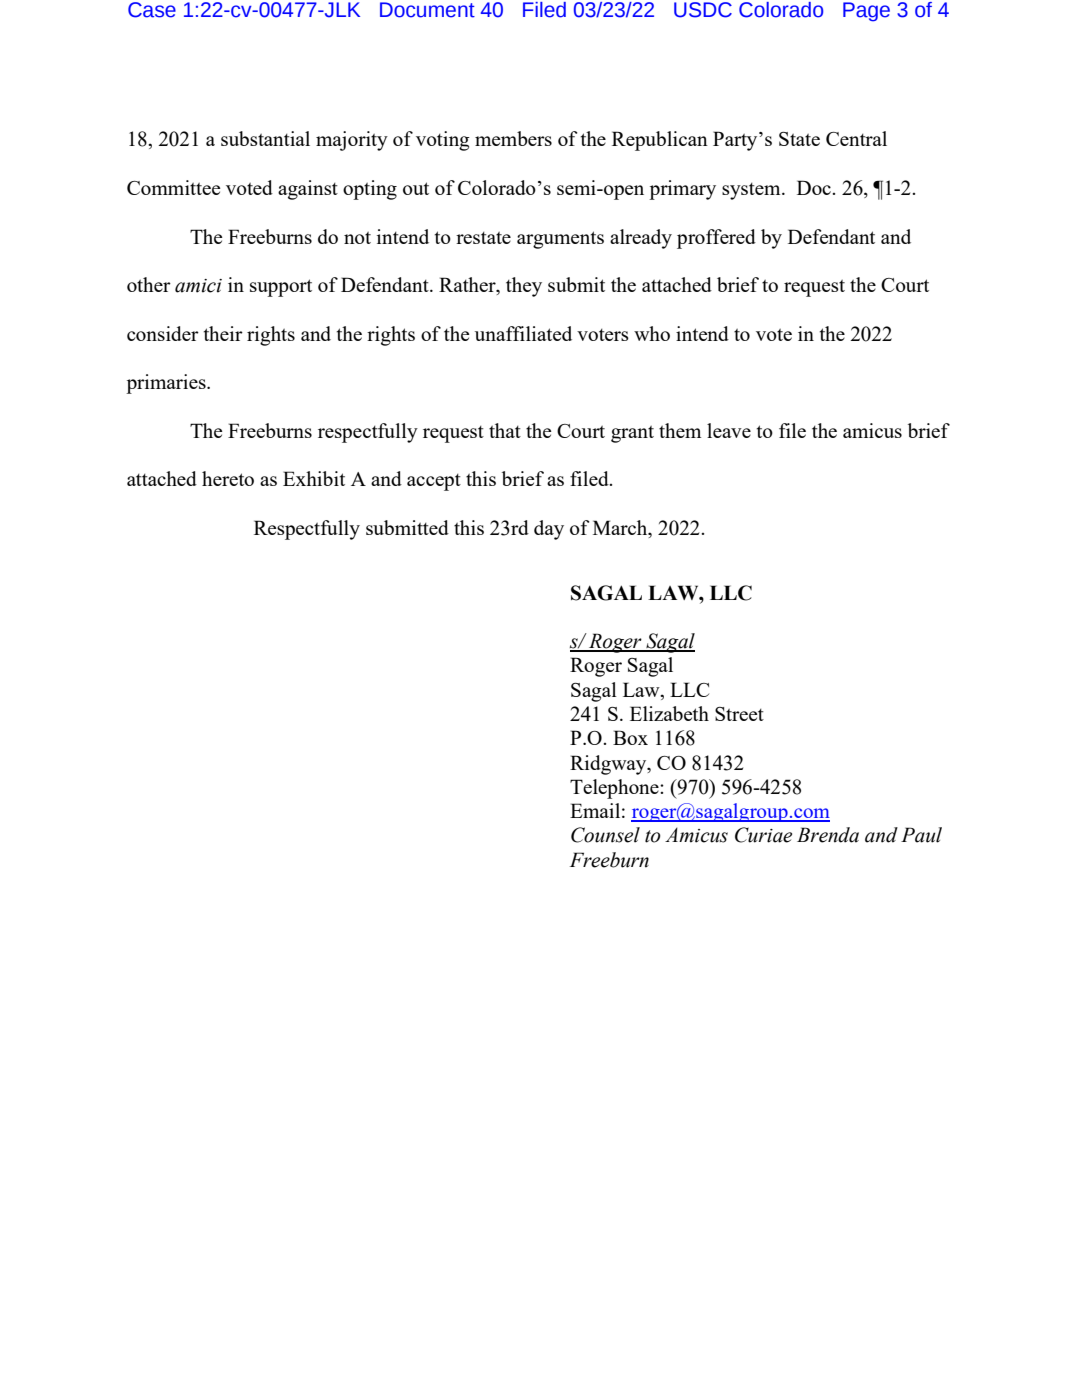  What do you see at coordinates (505, 430) in the screenshot?
I see `that` at bounding box center [505, 430].
